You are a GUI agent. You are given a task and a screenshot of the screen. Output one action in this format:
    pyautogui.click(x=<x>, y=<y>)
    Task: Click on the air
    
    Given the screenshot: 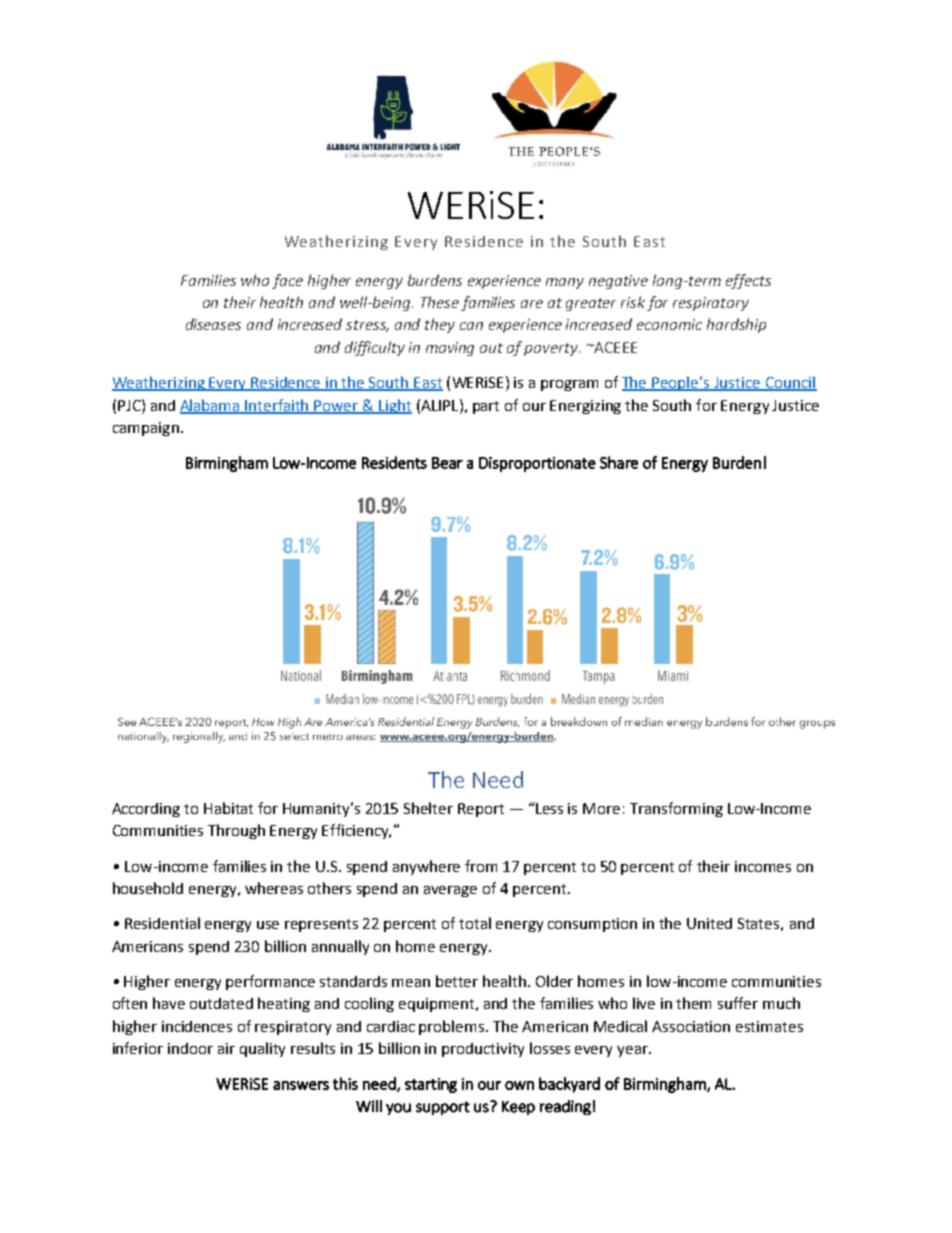 What is the action you would take?
    pyautogui.click(x=226, y=1048)
